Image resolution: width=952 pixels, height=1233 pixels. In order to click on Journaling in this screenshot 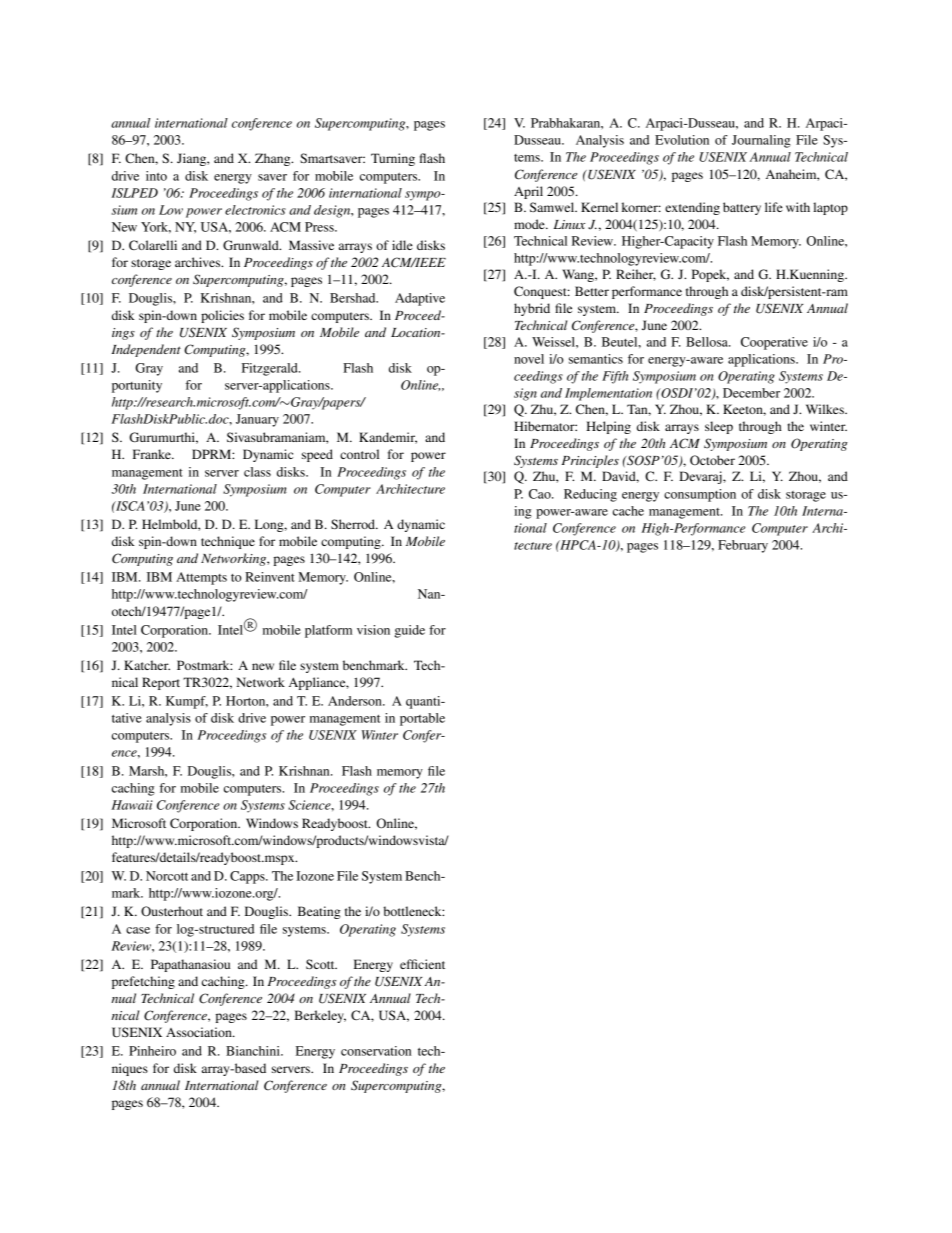, I will do `click(761, 141)`.
